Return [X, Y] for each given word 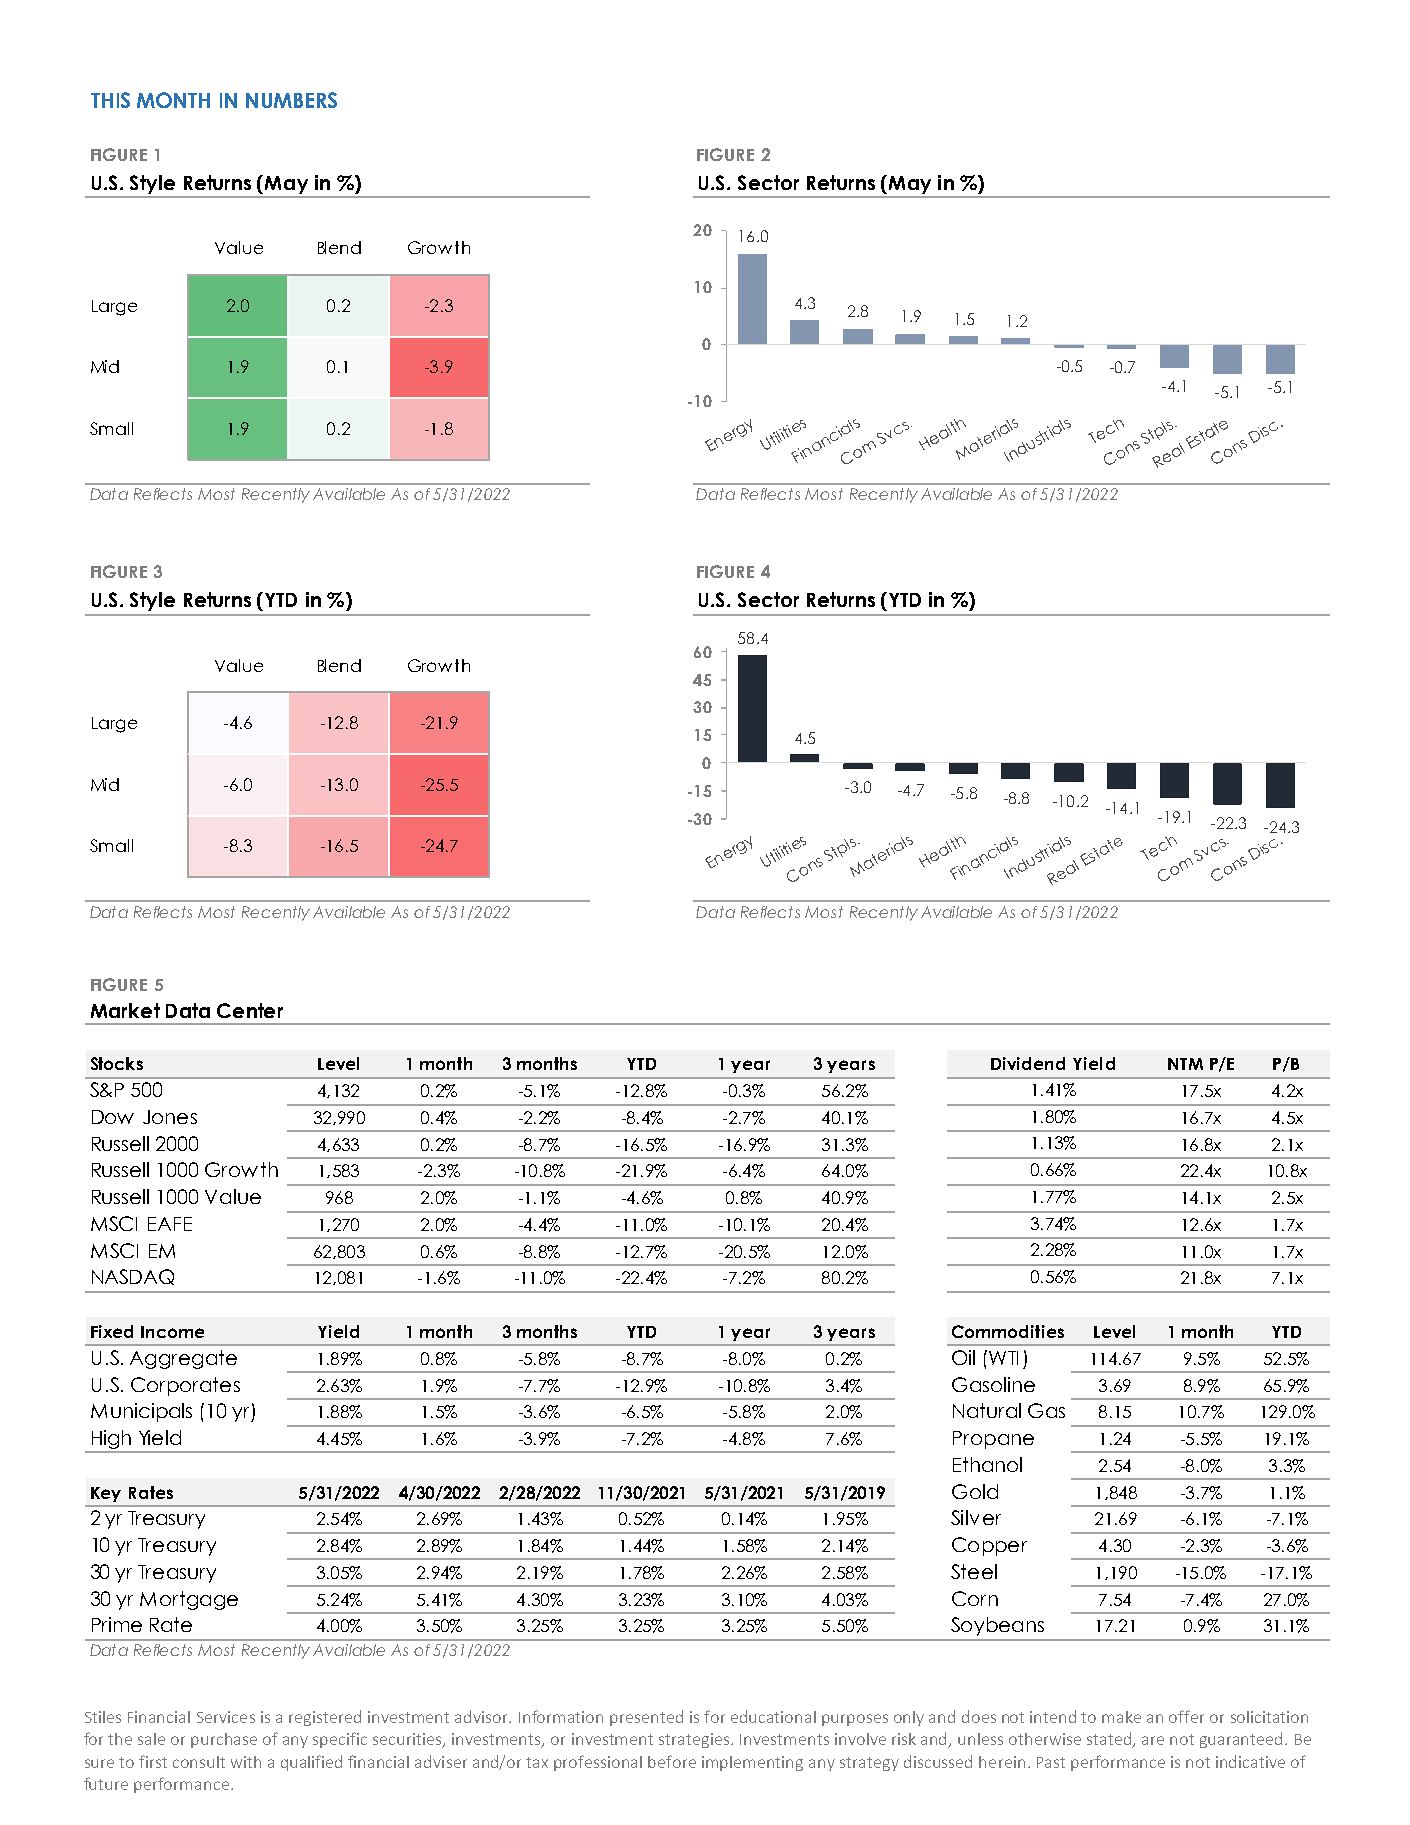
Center [250, 1010]
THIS [110, 100]
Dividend [1028, 1063]
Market [125, 1010]
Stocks [117, 1063]
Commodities [1008, 1331]
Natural [987, 1410]
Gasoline [993, 1384]
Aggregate [183, 1359]
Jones [170, 1117]
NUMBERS [291, 100]
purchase [224, 1740]
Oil [963, 1357]
